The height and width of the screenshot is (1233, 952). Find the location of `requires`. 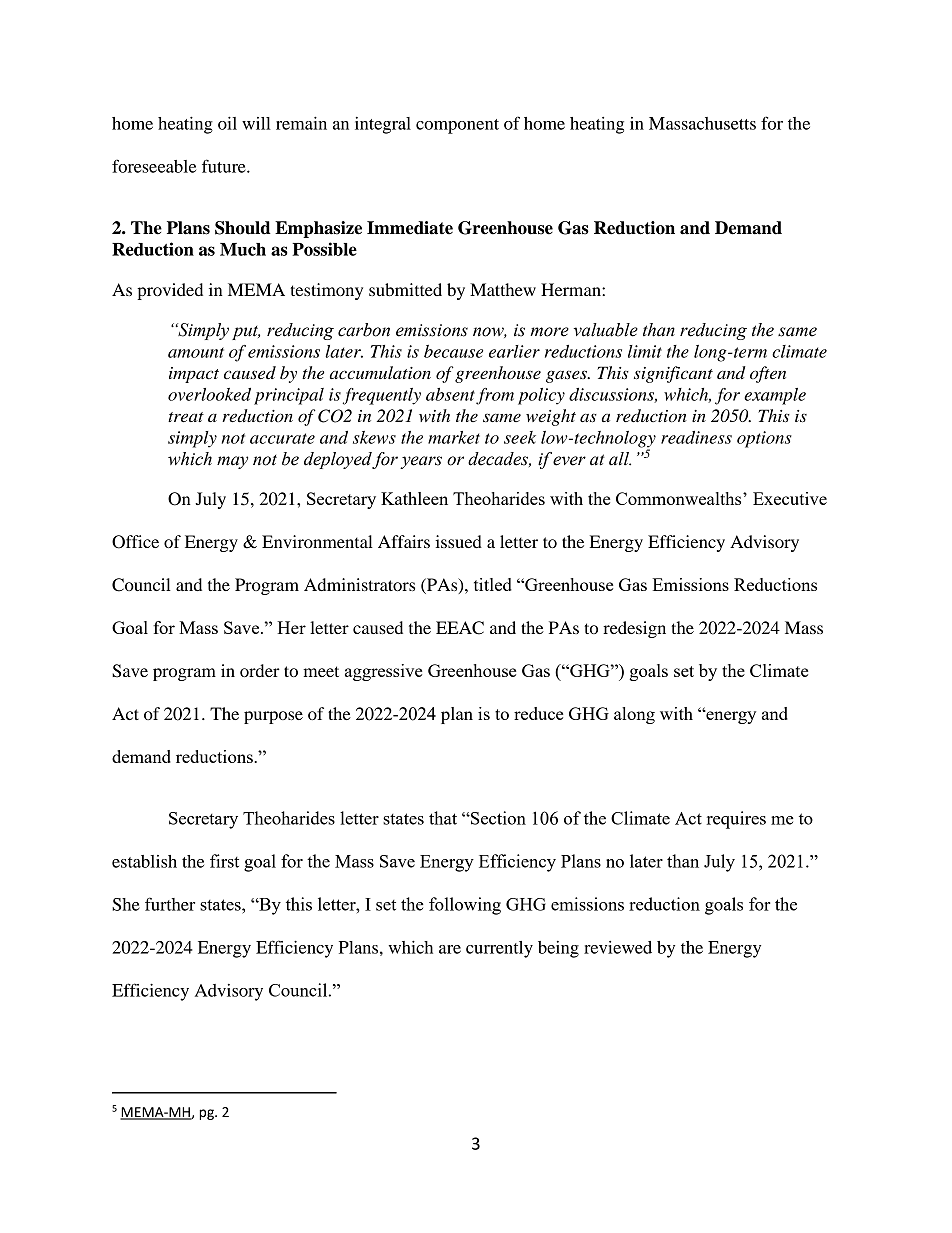

requires is located at coordinates (736, 820).
